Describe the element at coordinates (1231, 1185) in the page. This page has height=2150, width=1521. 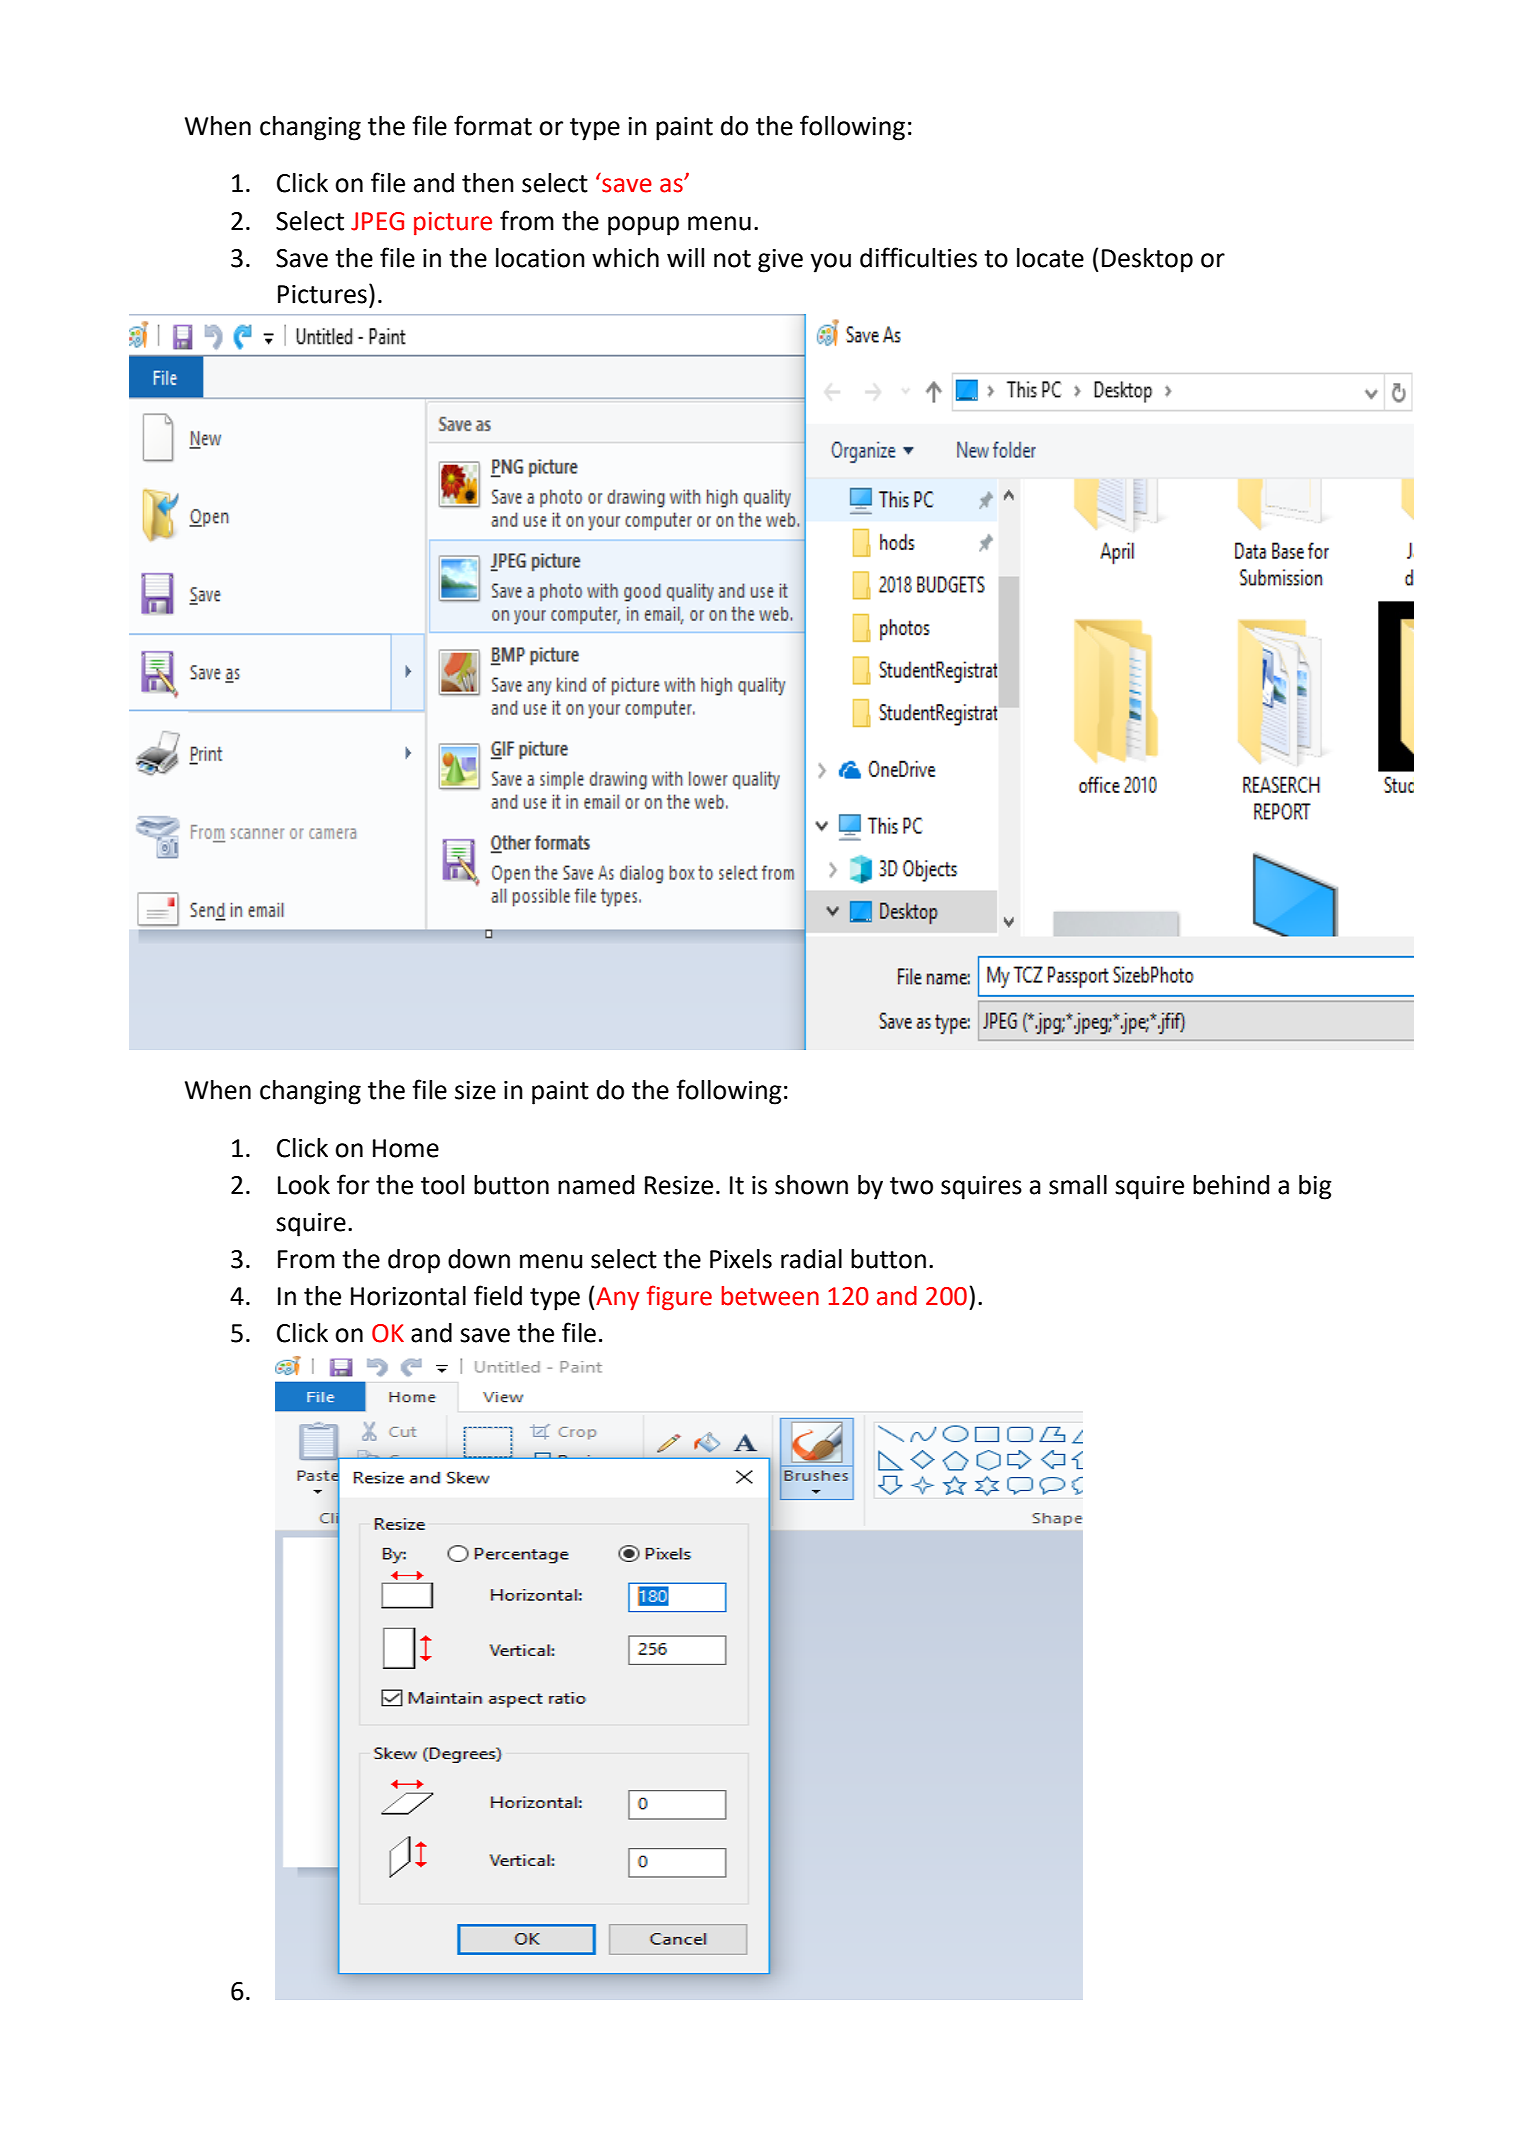
I see `behind` at that location.
